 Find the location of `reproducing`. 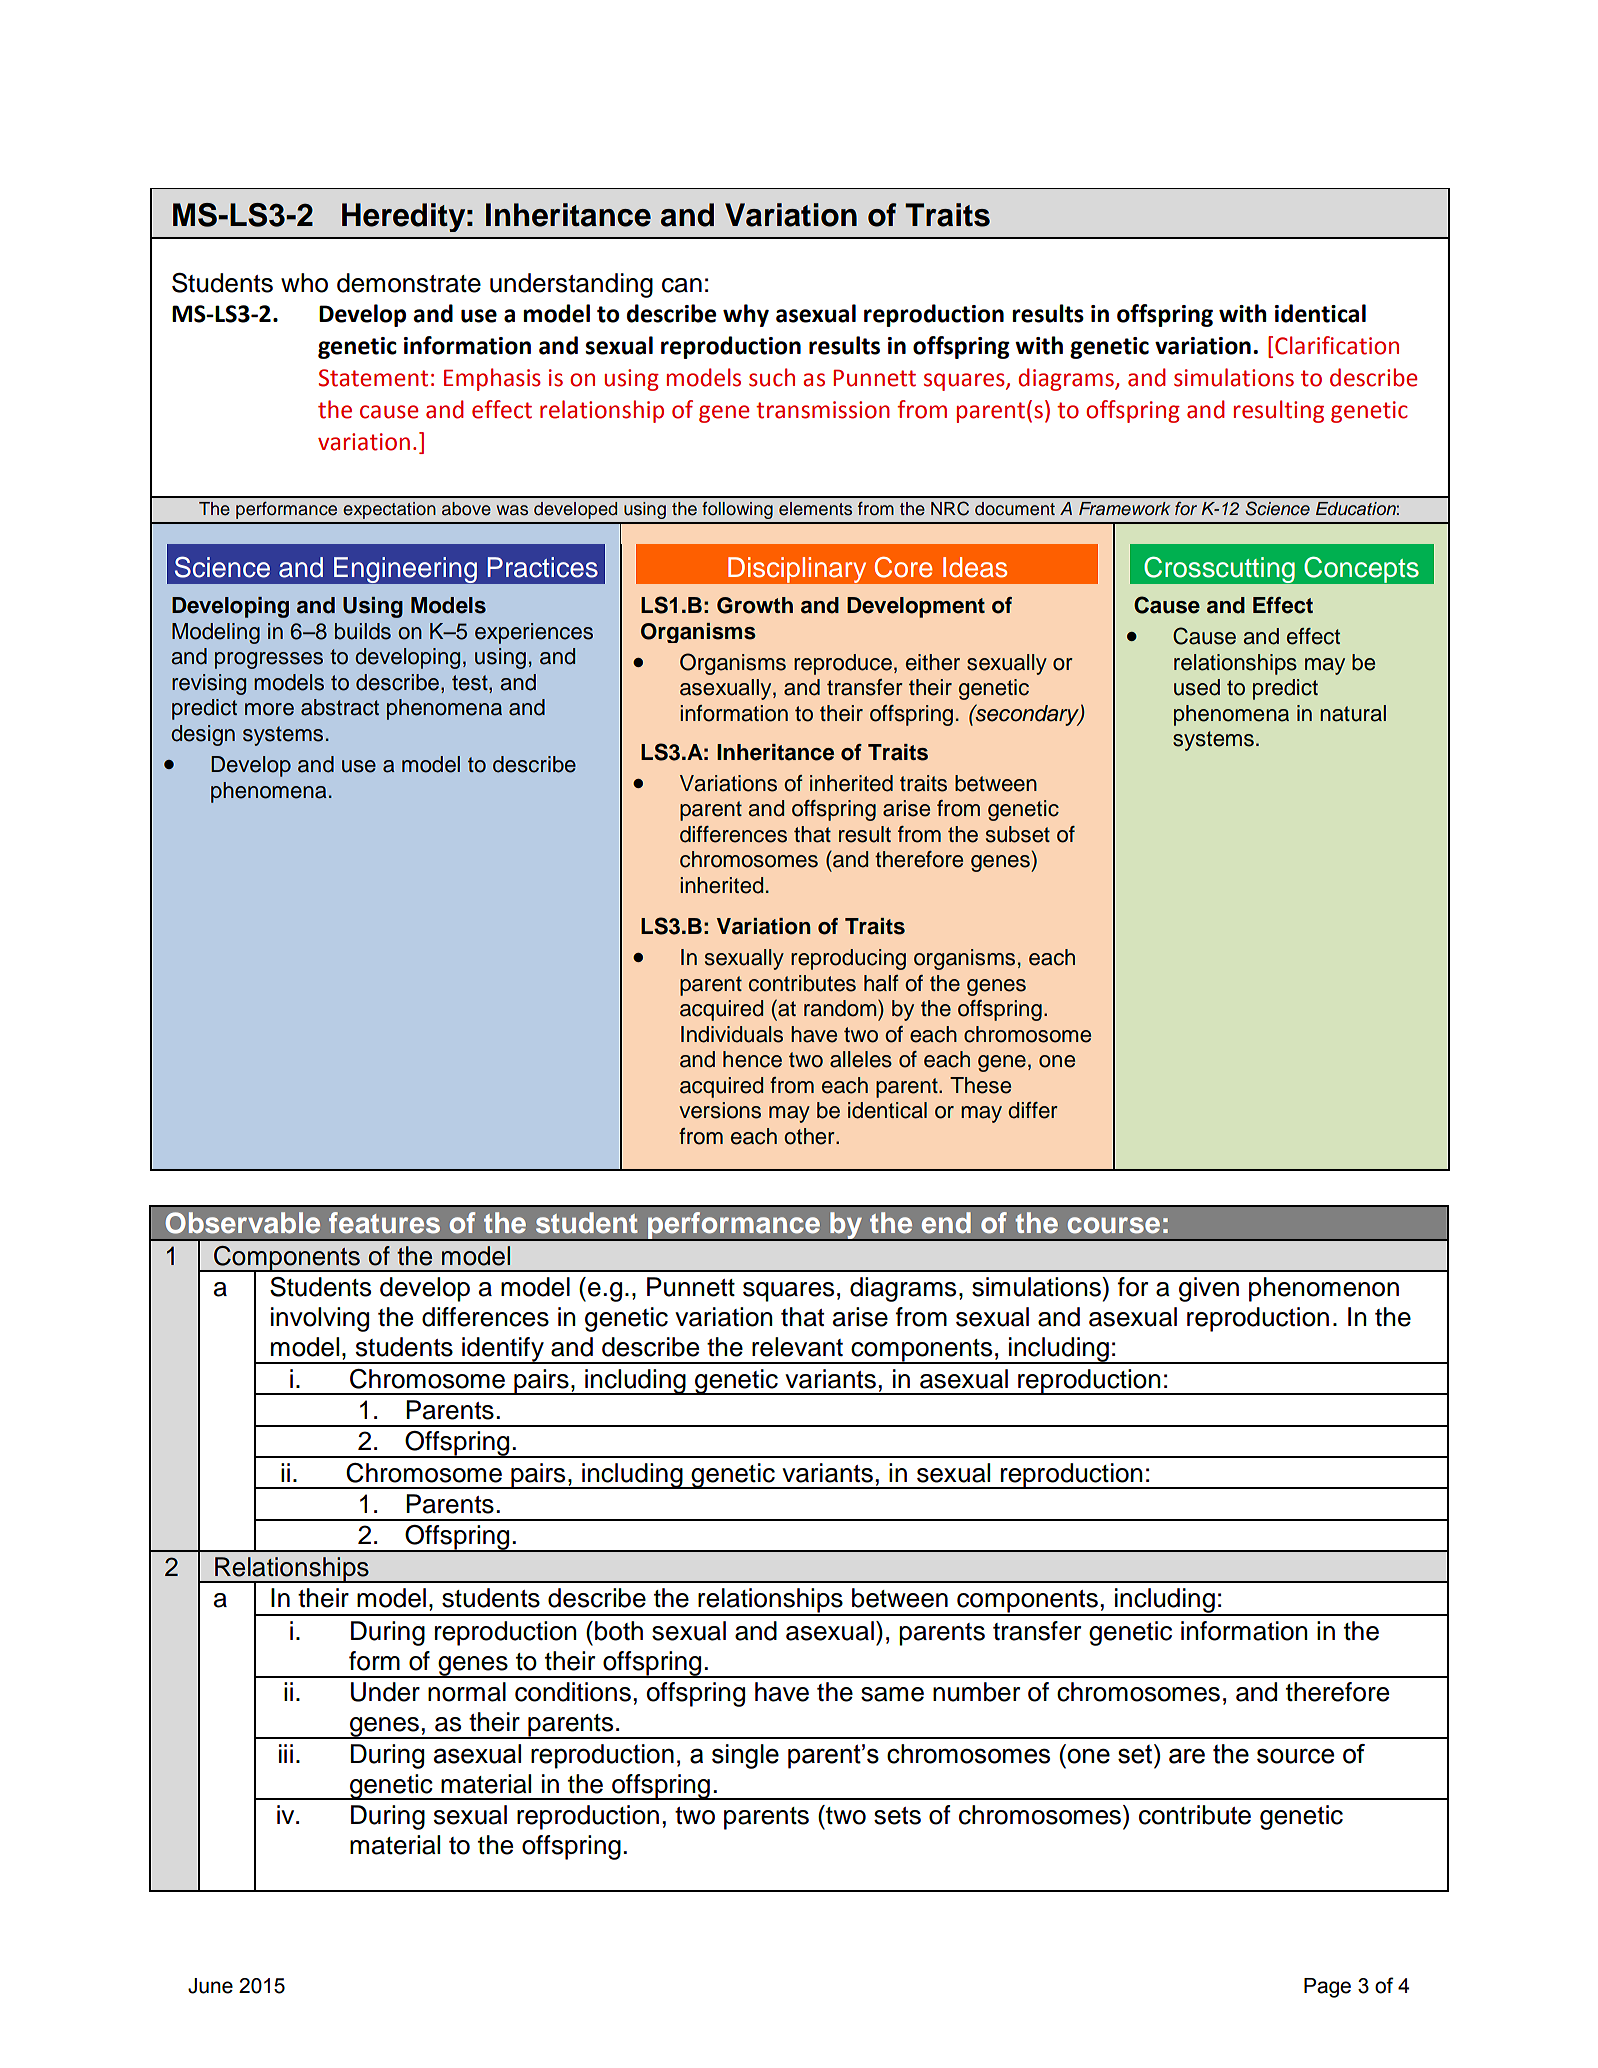

reproducing is located at coordinates (848, 959).
